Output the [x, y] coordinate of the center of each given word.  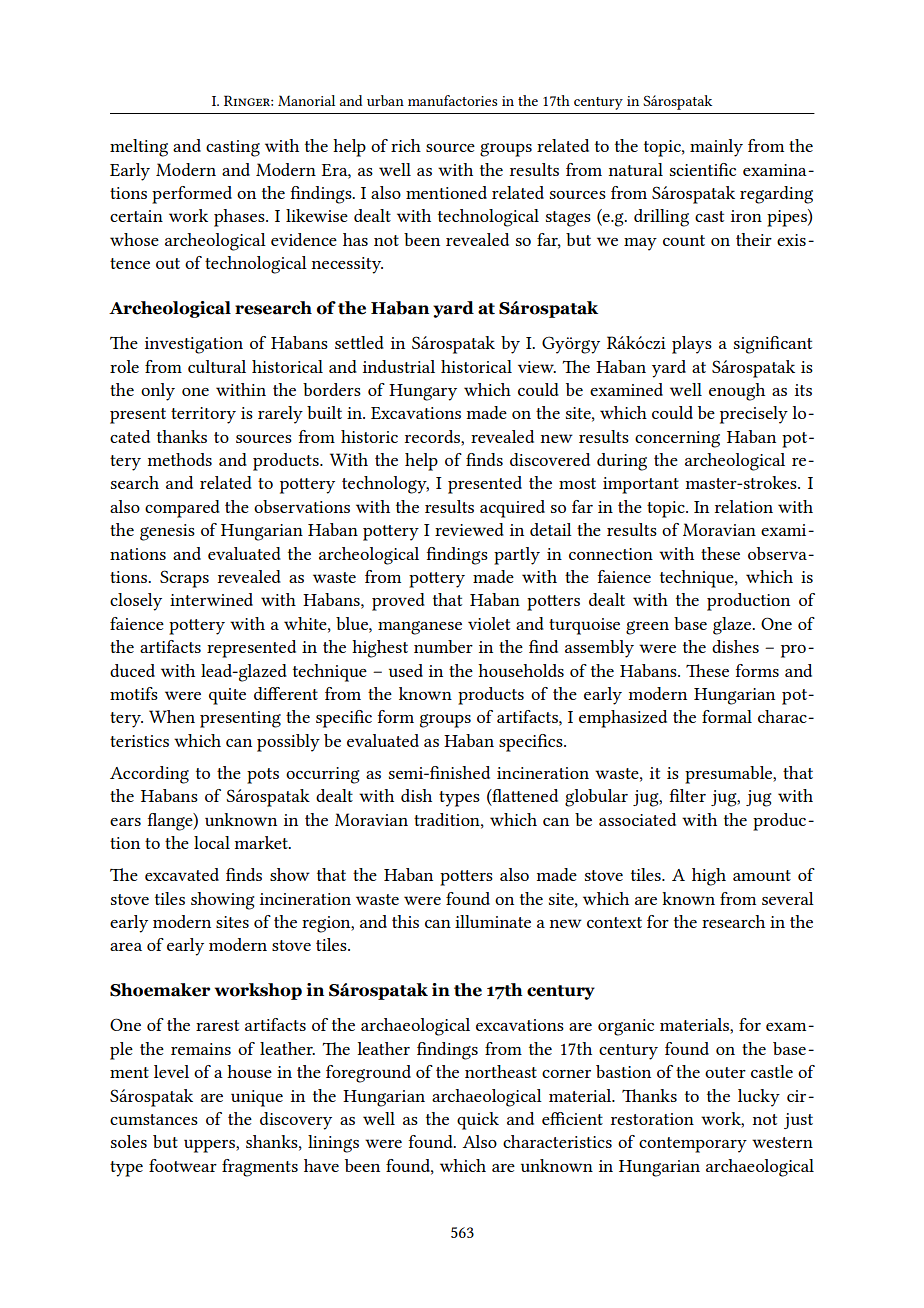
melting [139, 148]
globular [596, 798]
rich [406, 145]
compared [182, 509]
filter [688, 795]
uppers [210, 1146]
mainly [716, 148]
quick [478, 1121]
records [433, 436]
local [212, 842]
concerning [677, 439]
